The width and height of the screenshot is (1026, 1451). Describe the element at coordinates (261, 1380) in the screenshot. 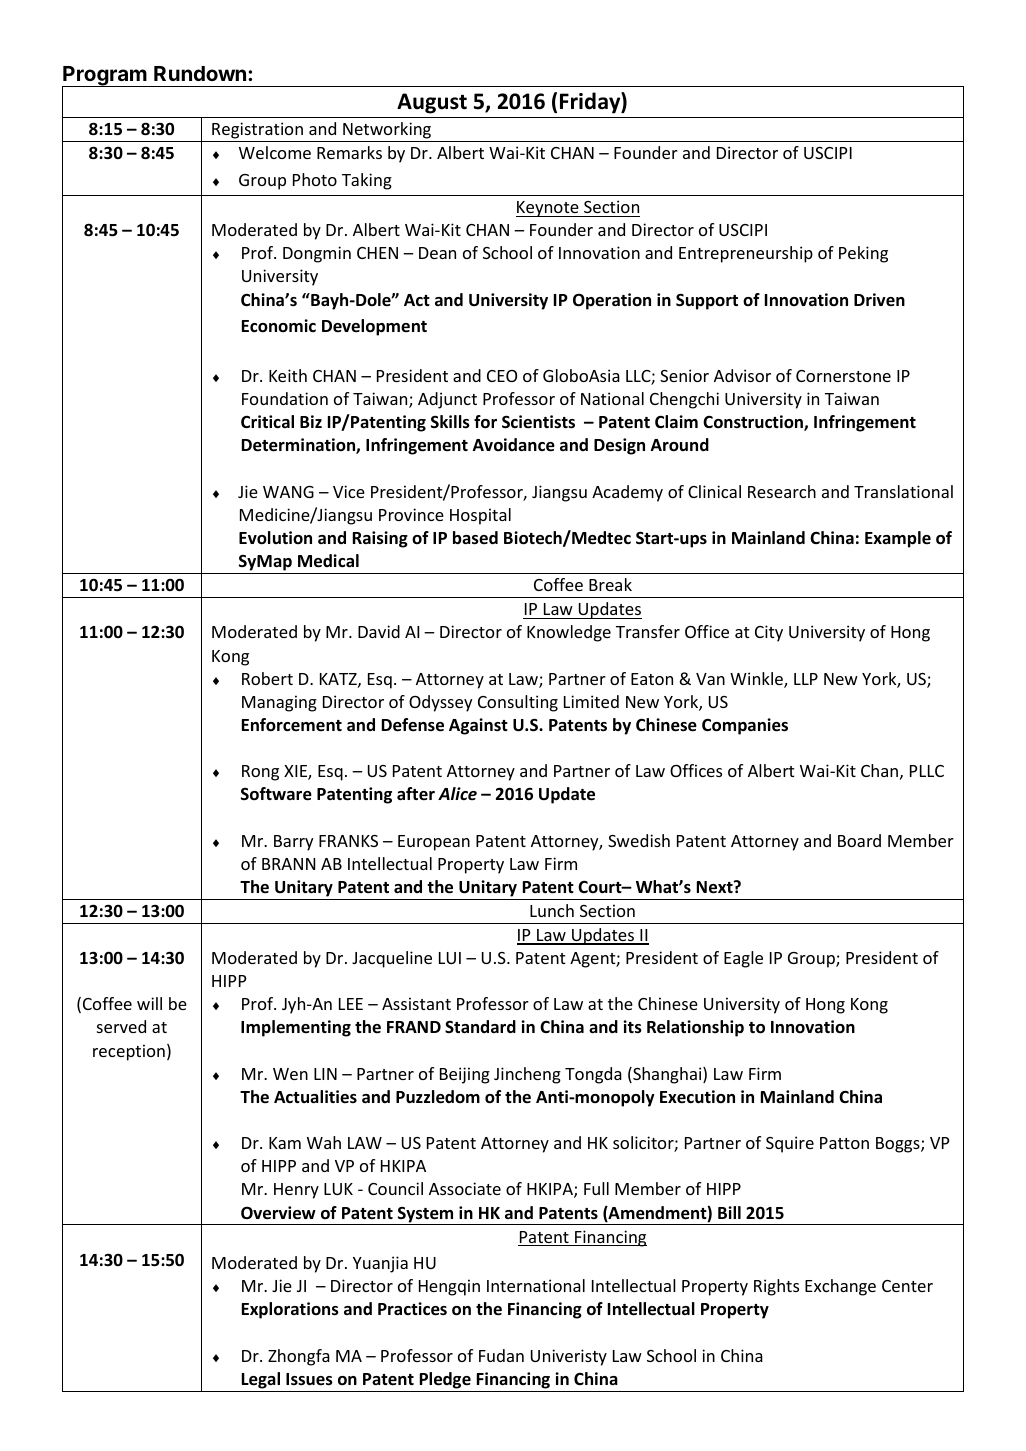

I see `Legal` at that location.
